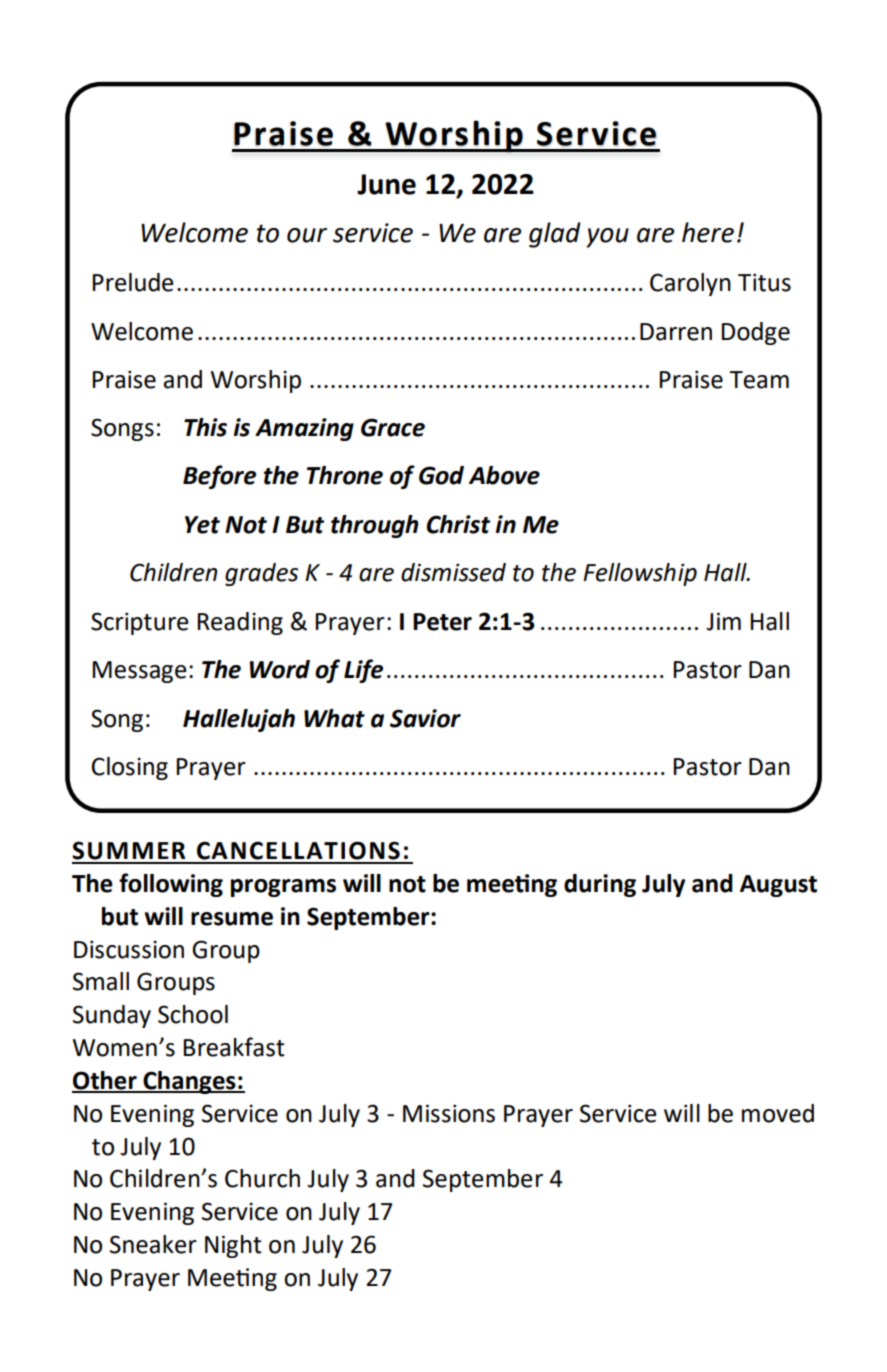 Image resolution: width=887 pixels, height=1372 pixels. Describe the element at coordinates (130, 768) in the document. I see `Closing` at that location.
